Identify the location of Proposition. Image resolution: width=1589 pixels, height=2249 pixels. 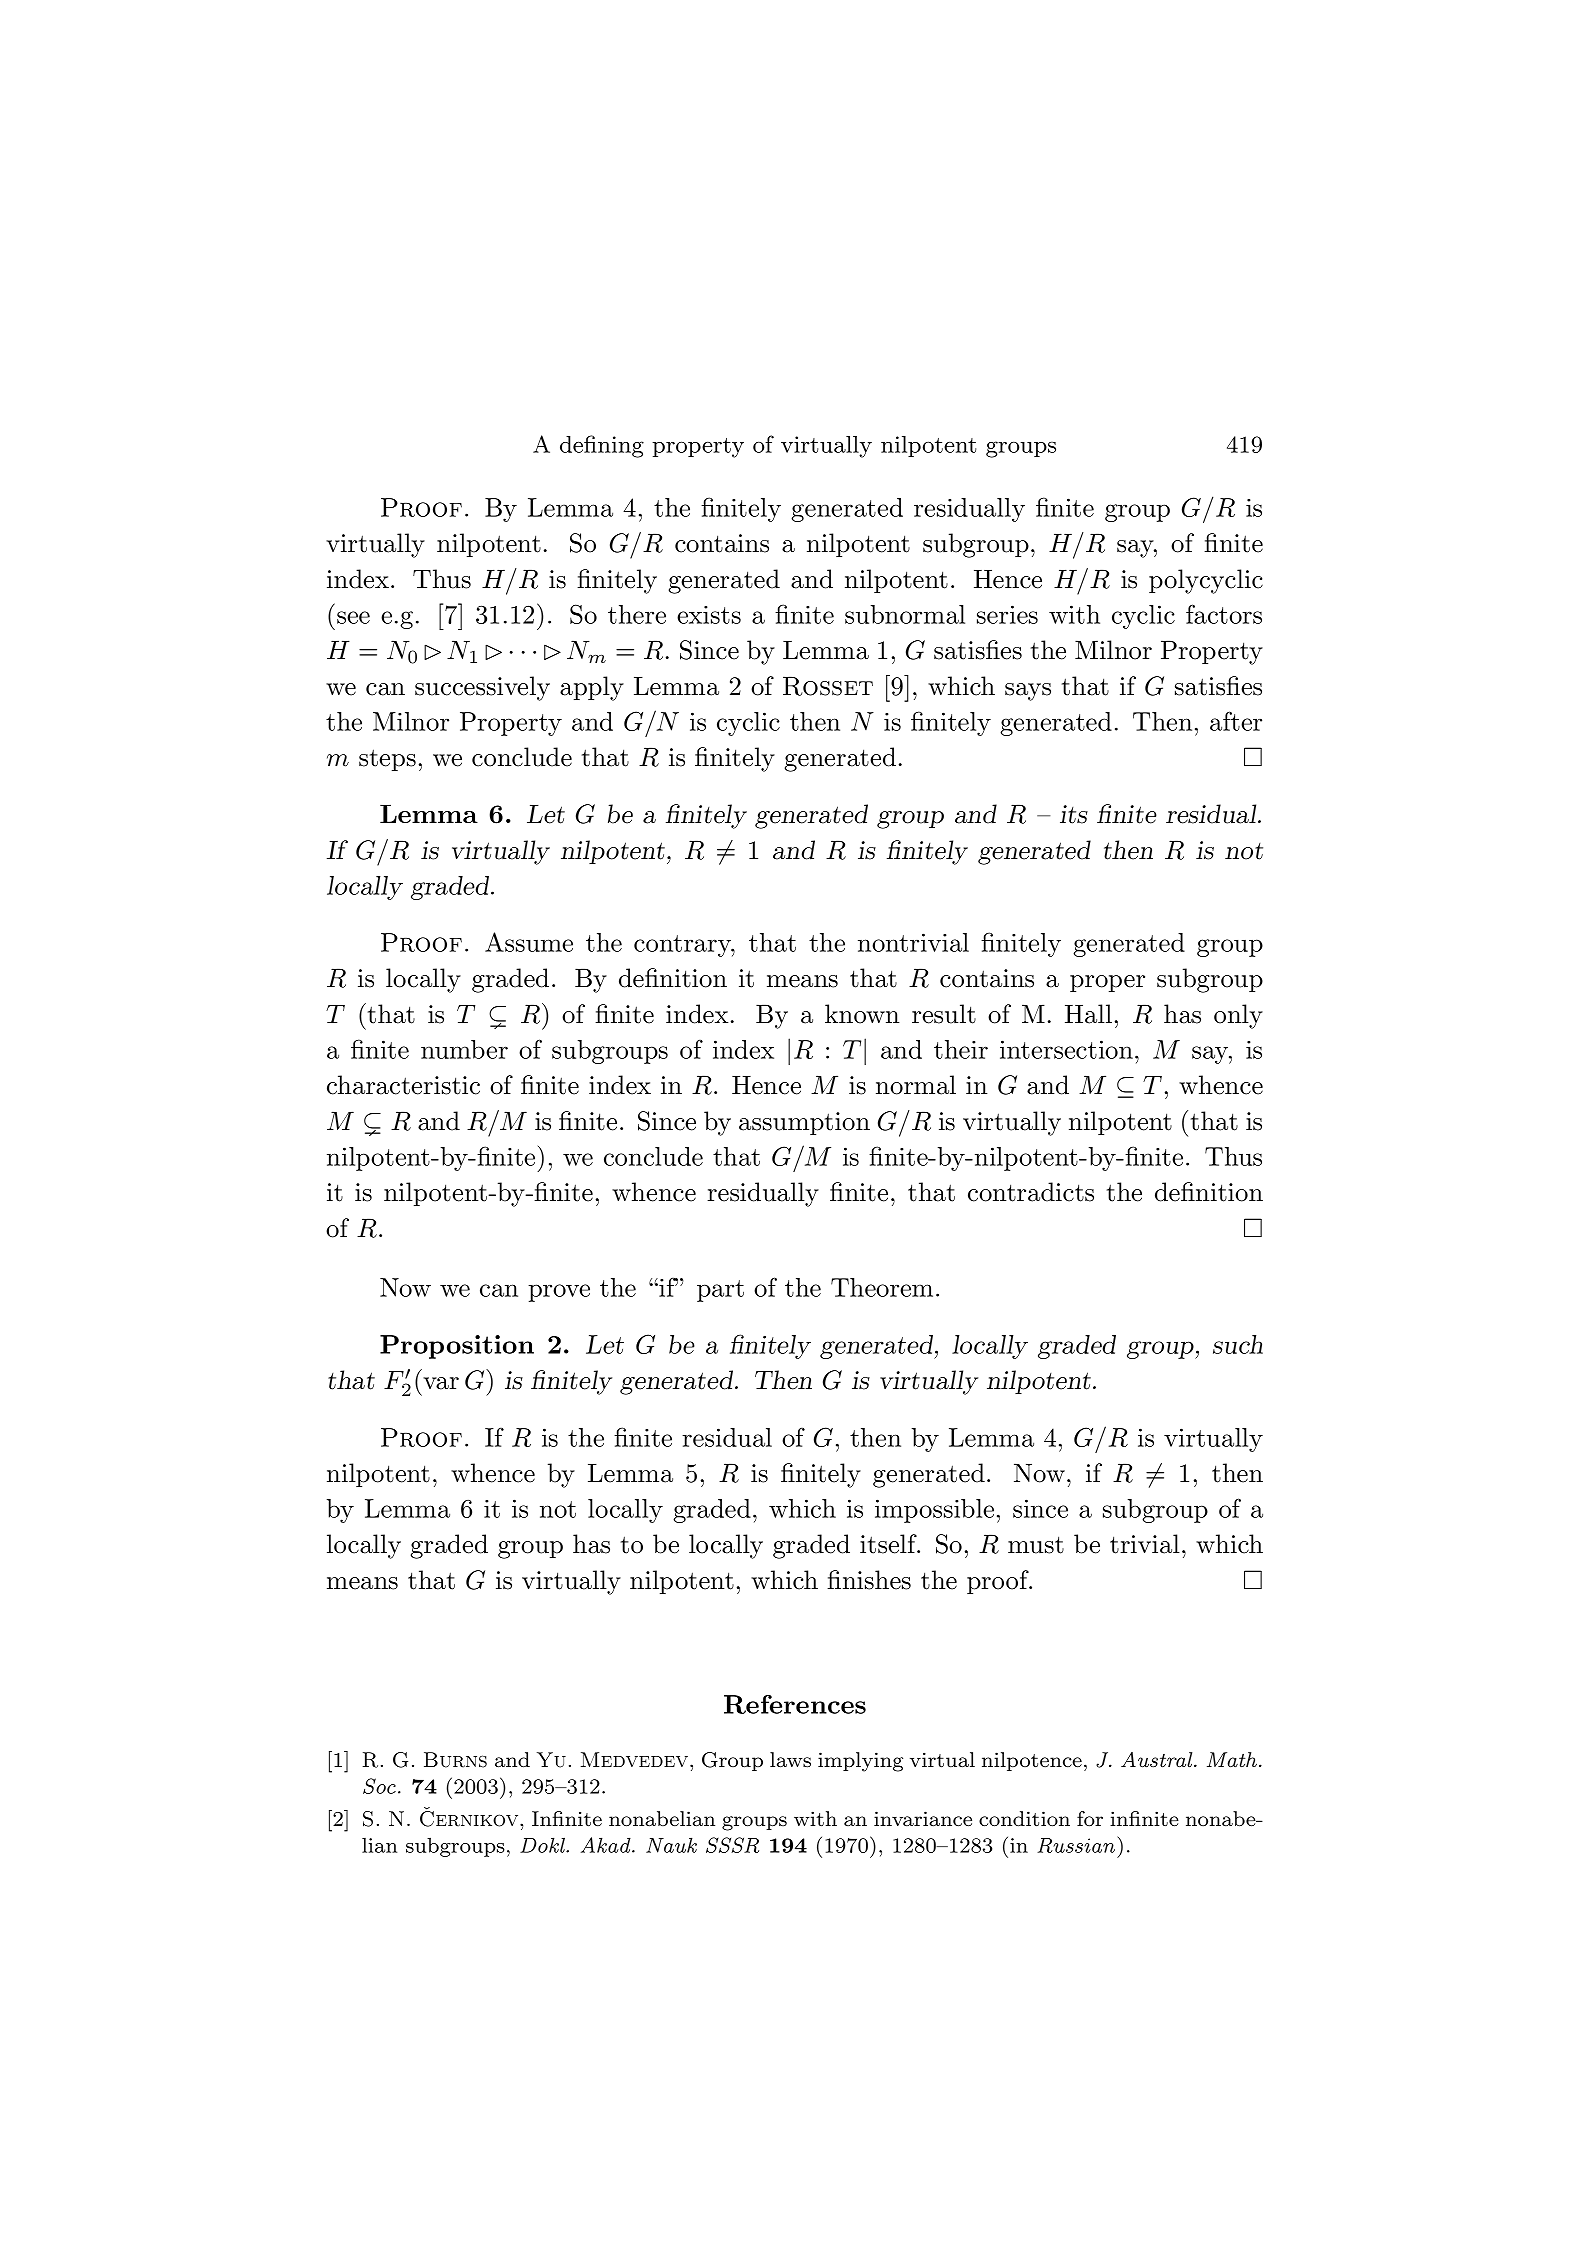
(457, 1347).
